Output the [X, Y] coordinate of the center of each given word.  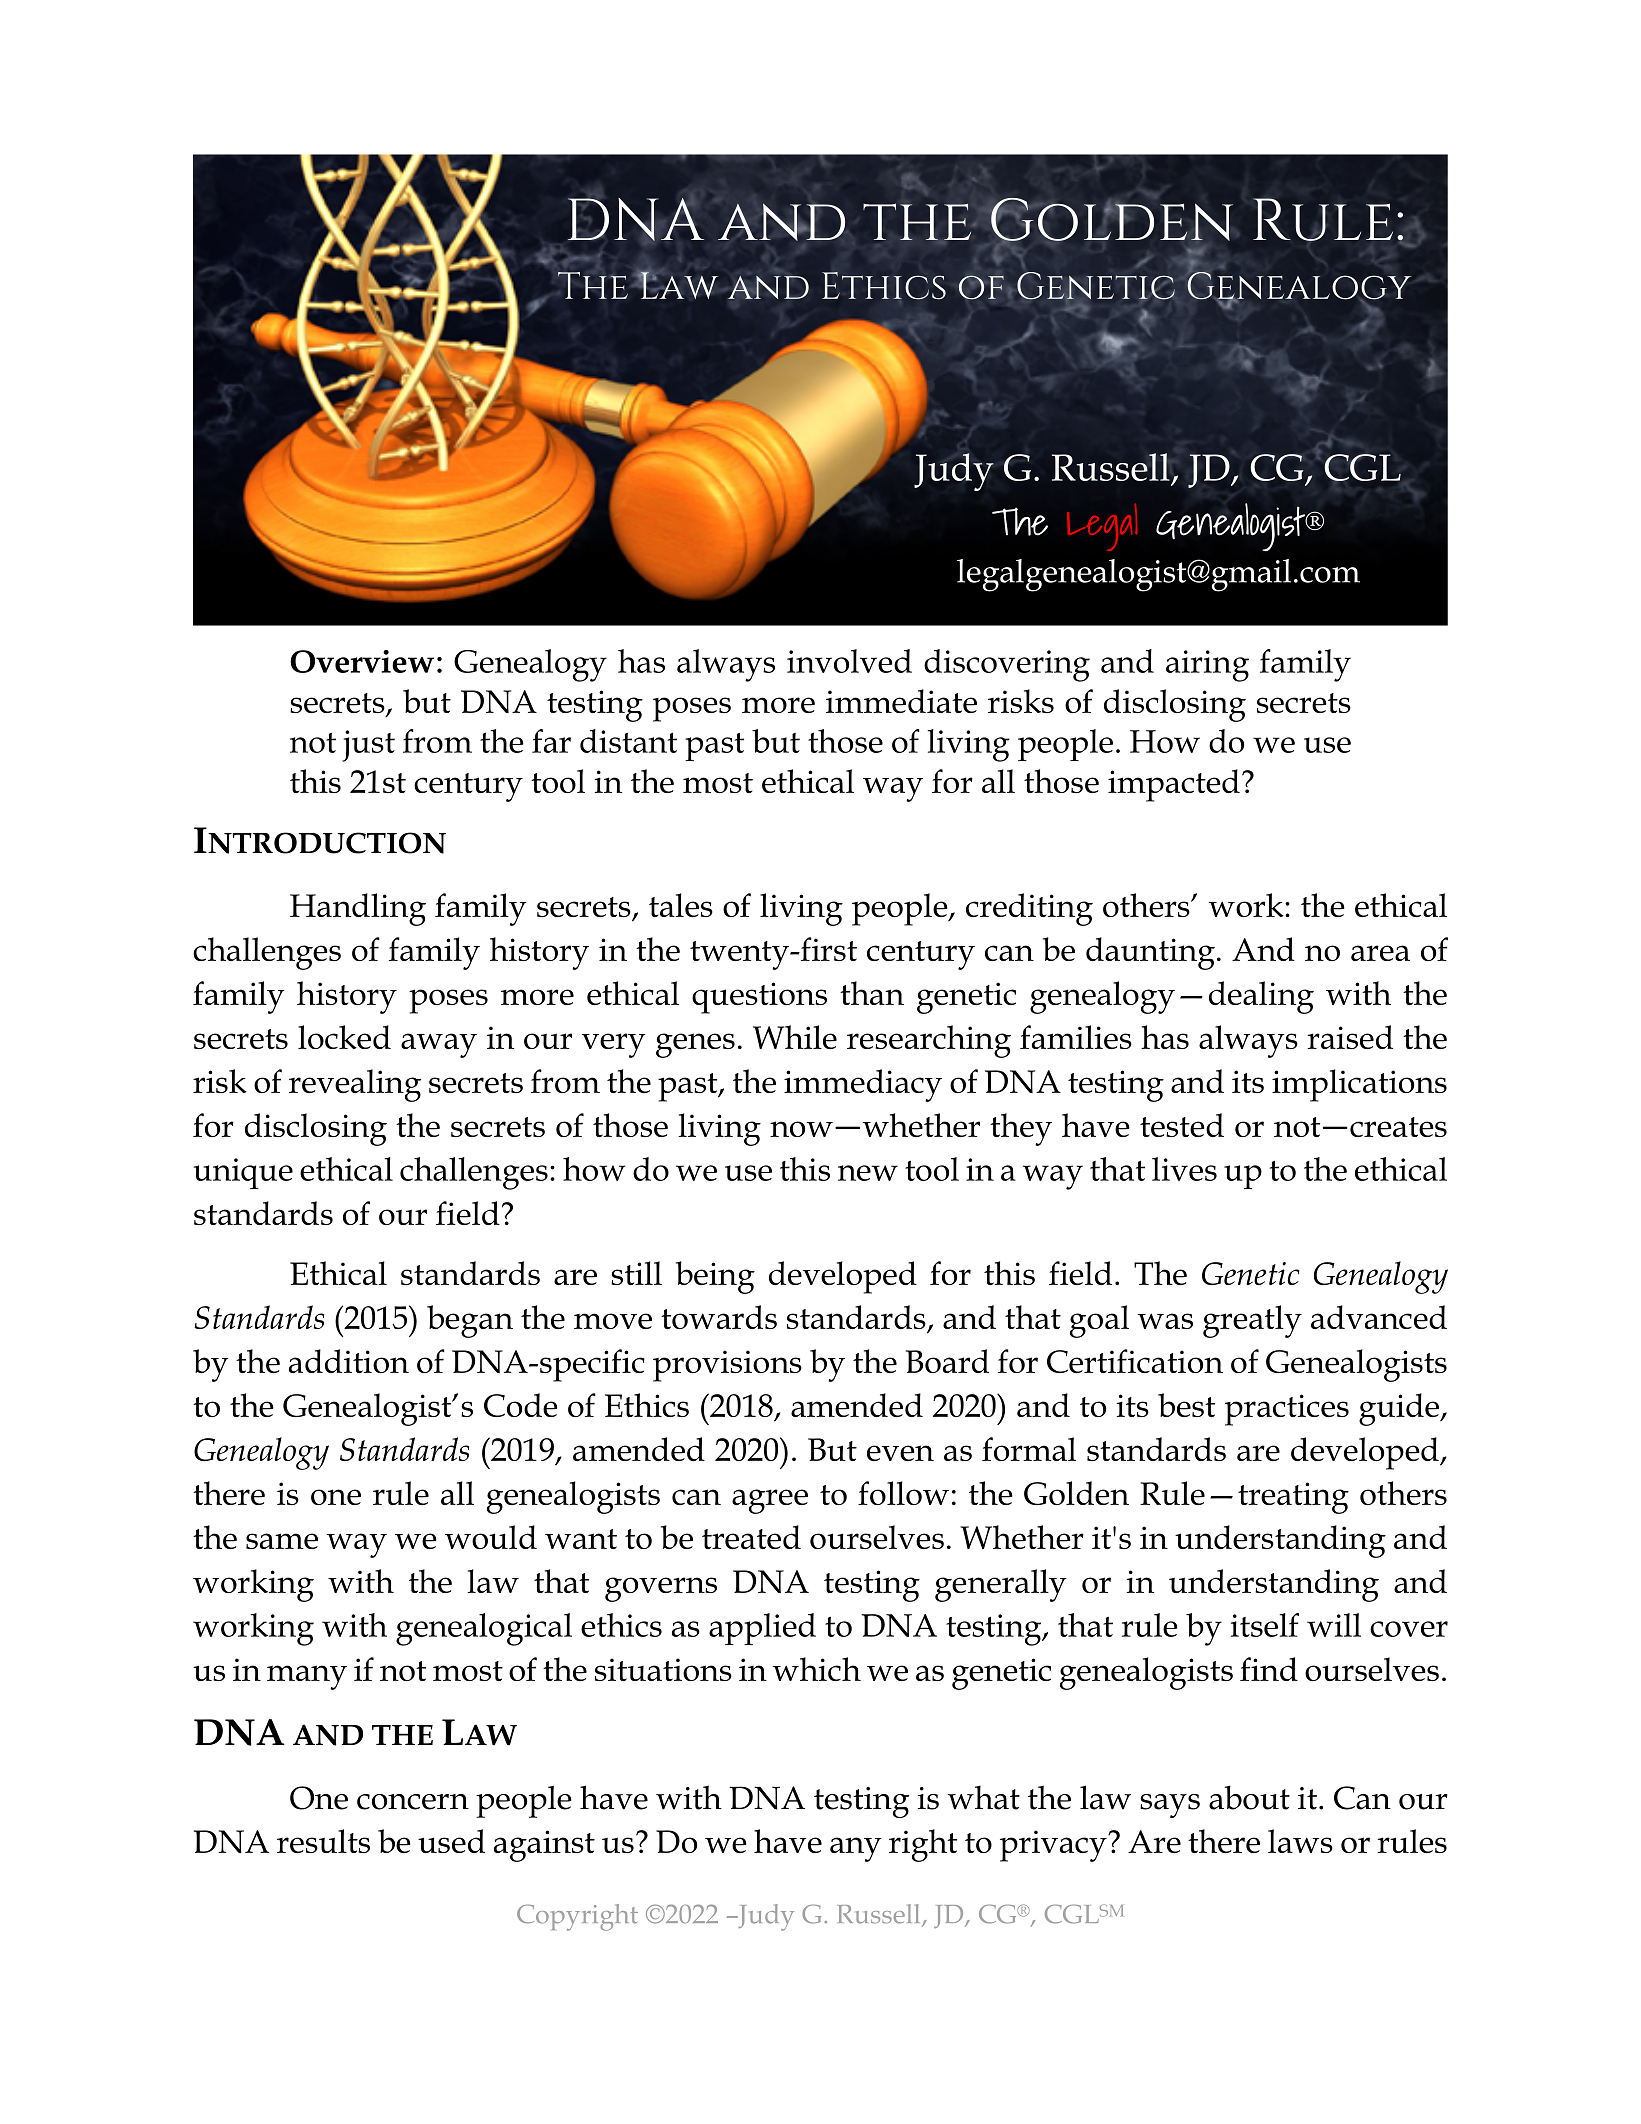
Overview [362, 661]
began [470, 1321]
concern [413, 1802]
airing [1207, 666]
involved [849, 661]
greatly [1252, 1321]
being [715, 1277]
